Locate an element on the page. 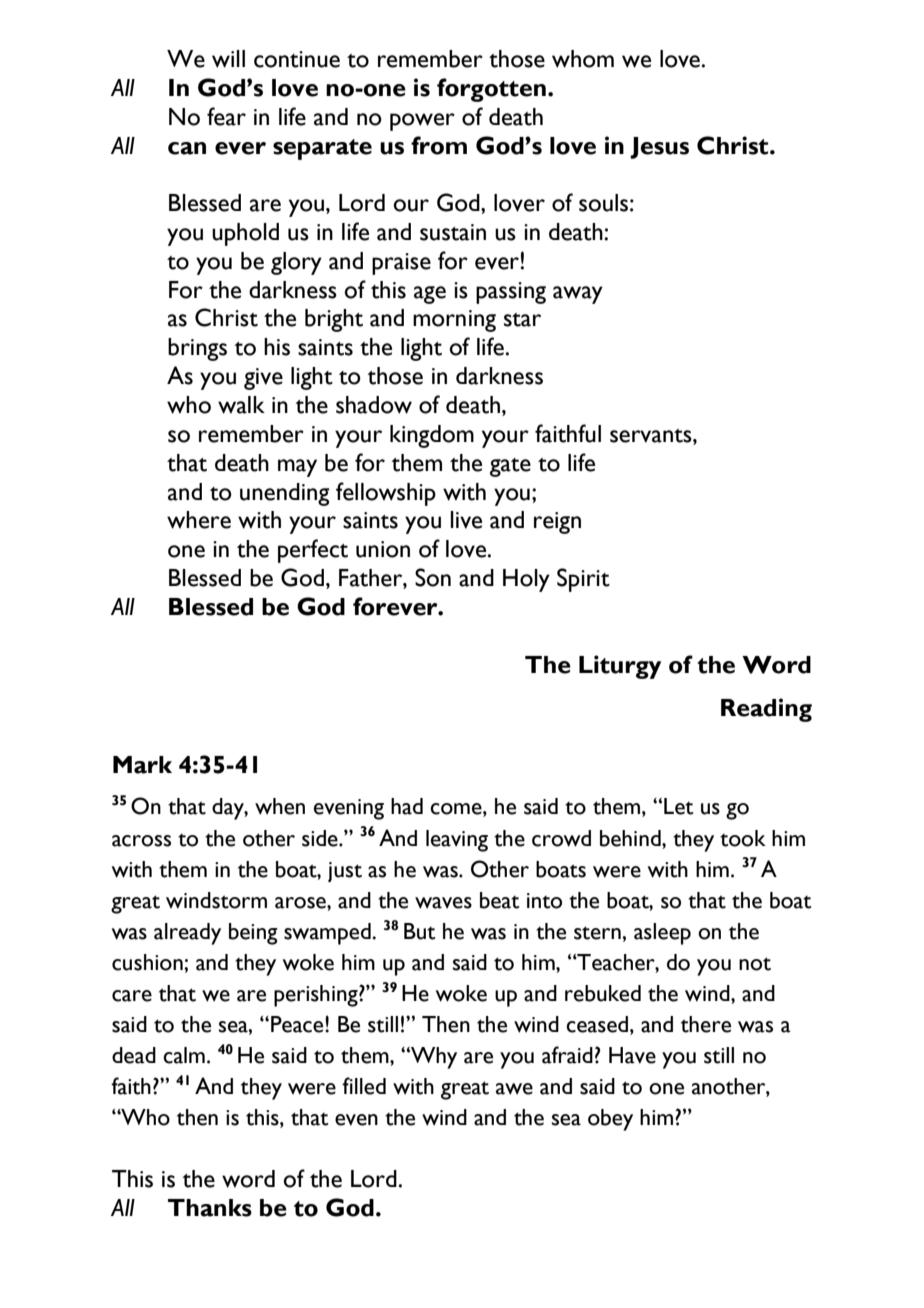 Image resolution: width=924 pixels, height=1308 pixels. Let is located at coordinates (678, 806).
